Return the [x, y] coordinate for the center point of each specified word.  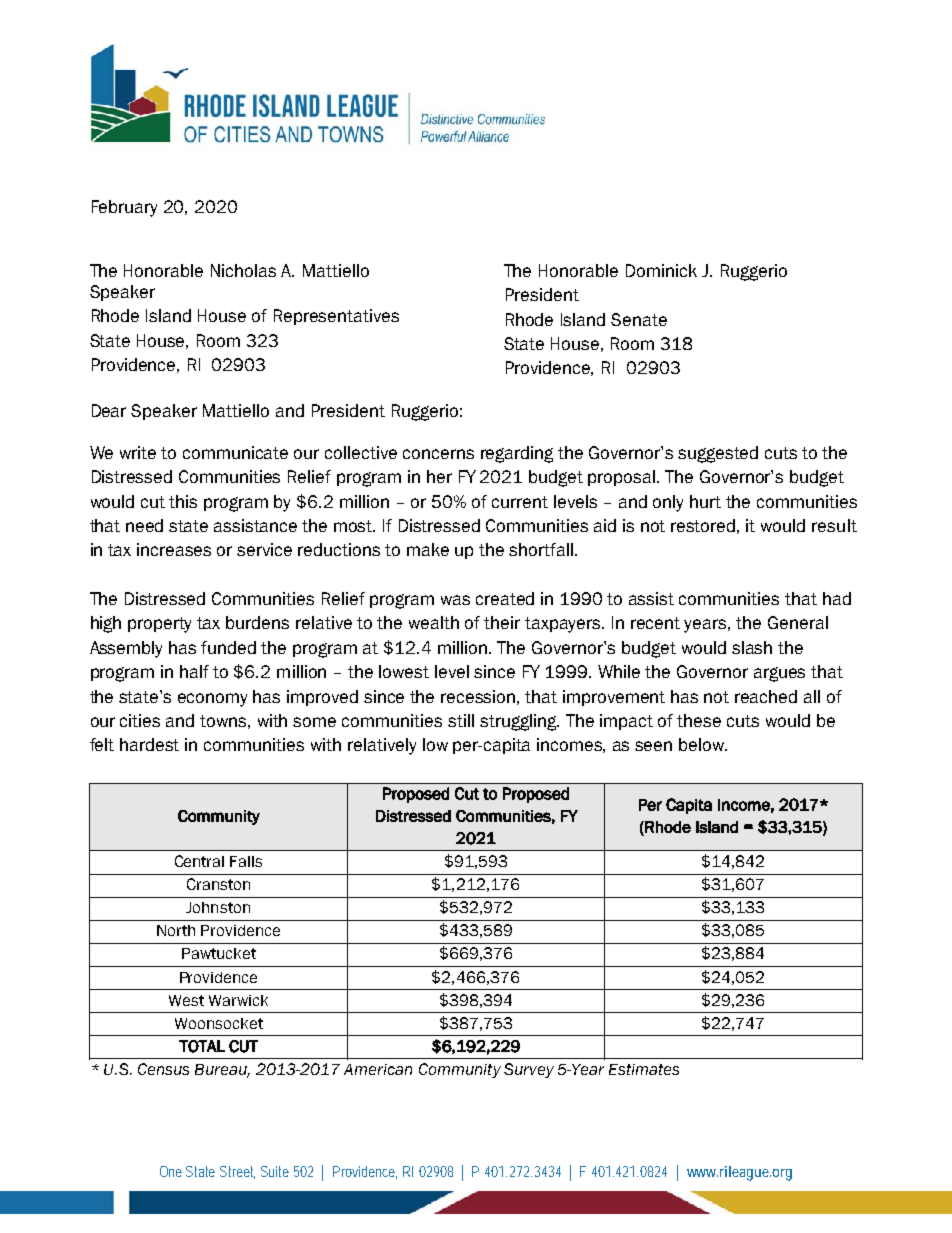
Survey [529, 1070]
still [461, 720]
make [428, 549]
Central [199, 861]
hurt [705, 501]
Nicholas [243, 270]
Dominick [661, 270]
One [171, 1171]
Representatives [336, 317]
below [703, 744]
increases [174, 549]
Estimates [644, 1069]
